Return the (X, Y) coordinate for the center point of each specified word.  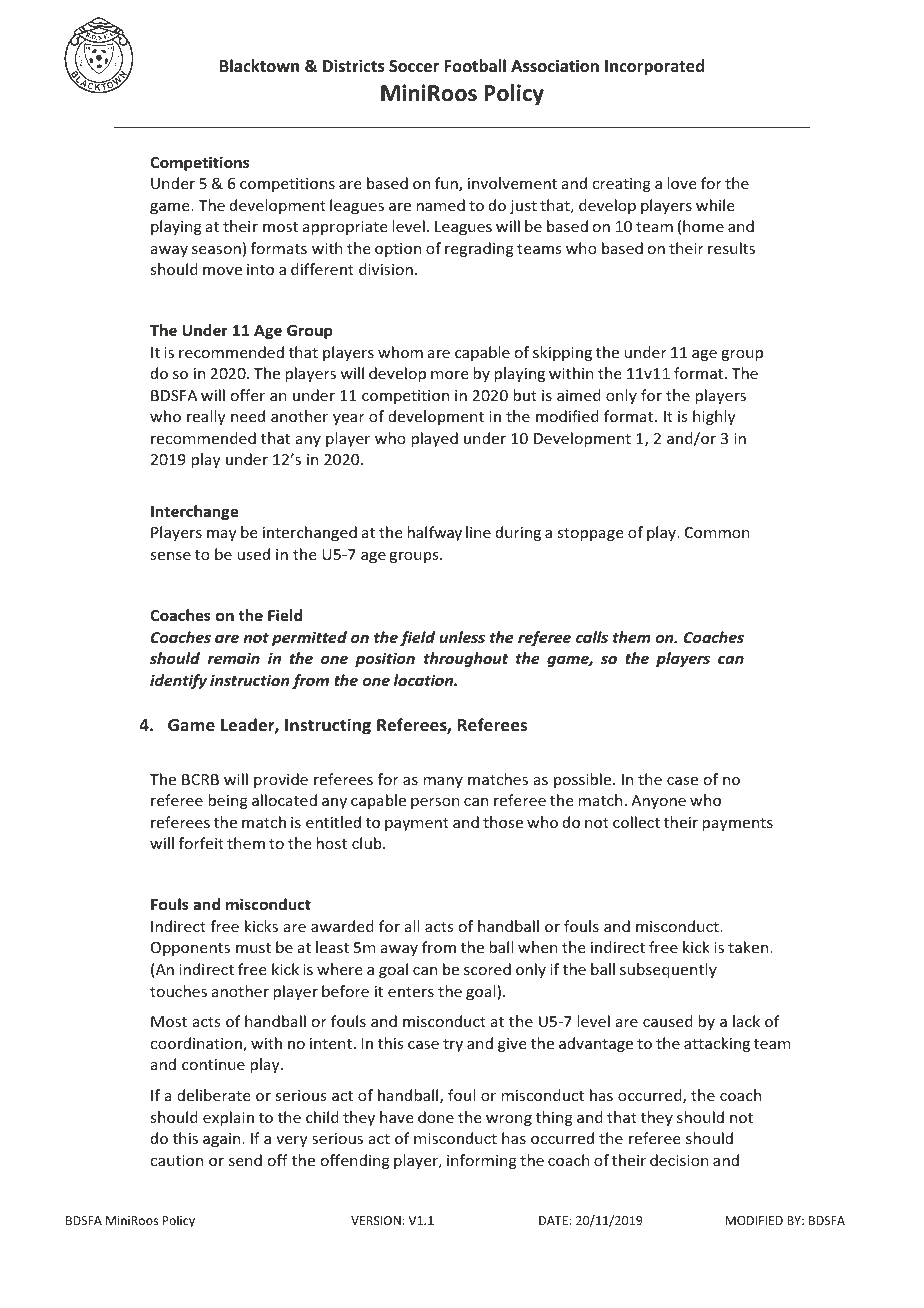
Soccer (414, 66)
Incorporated (654, 67)
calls (592, 637)
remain (234, 658)
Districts (354, 66)
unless (462, 637)
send (245, 1160)
